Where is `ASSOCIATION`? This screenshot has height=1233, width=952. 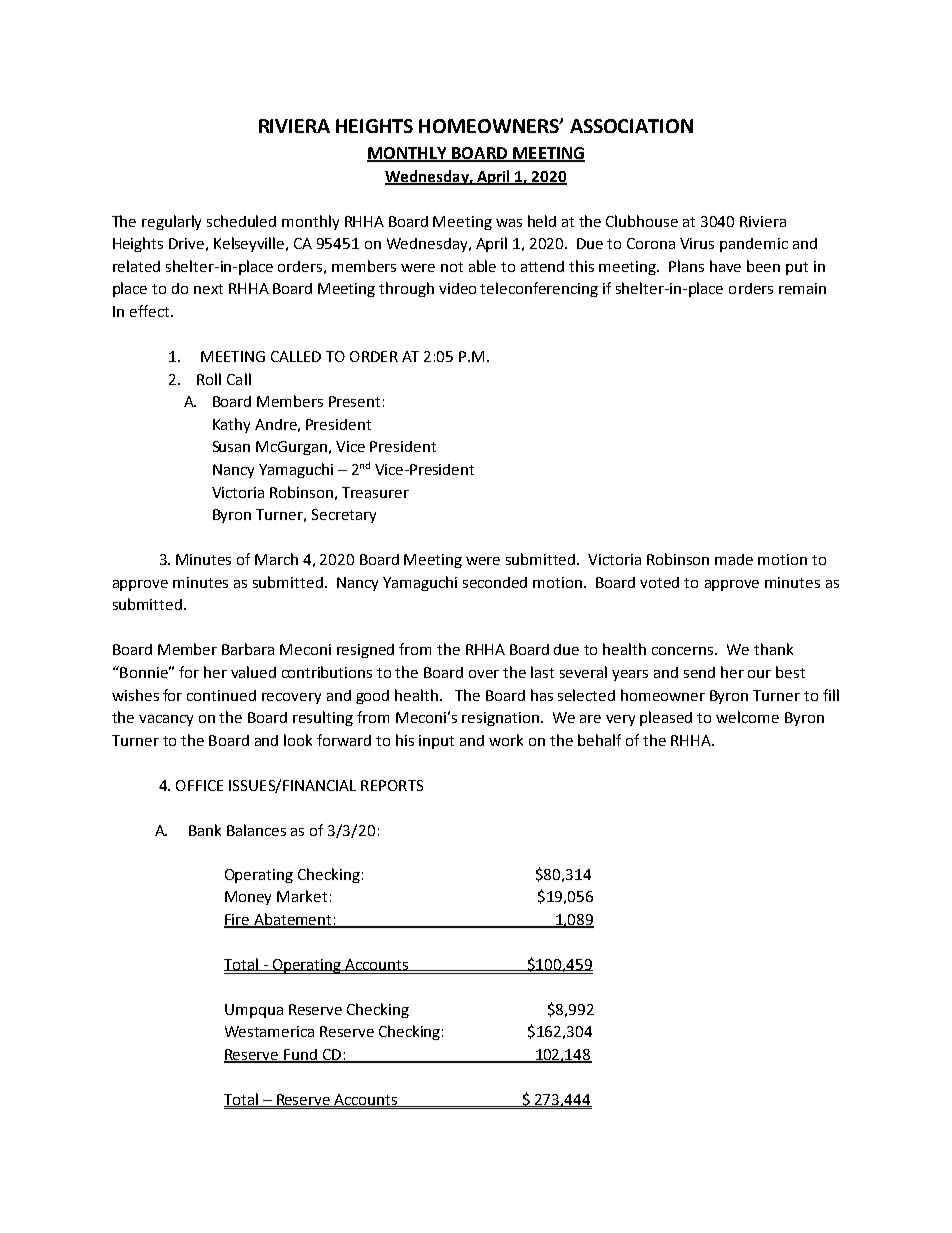
ASSOCIATION is located at coordinates (631, 126).
